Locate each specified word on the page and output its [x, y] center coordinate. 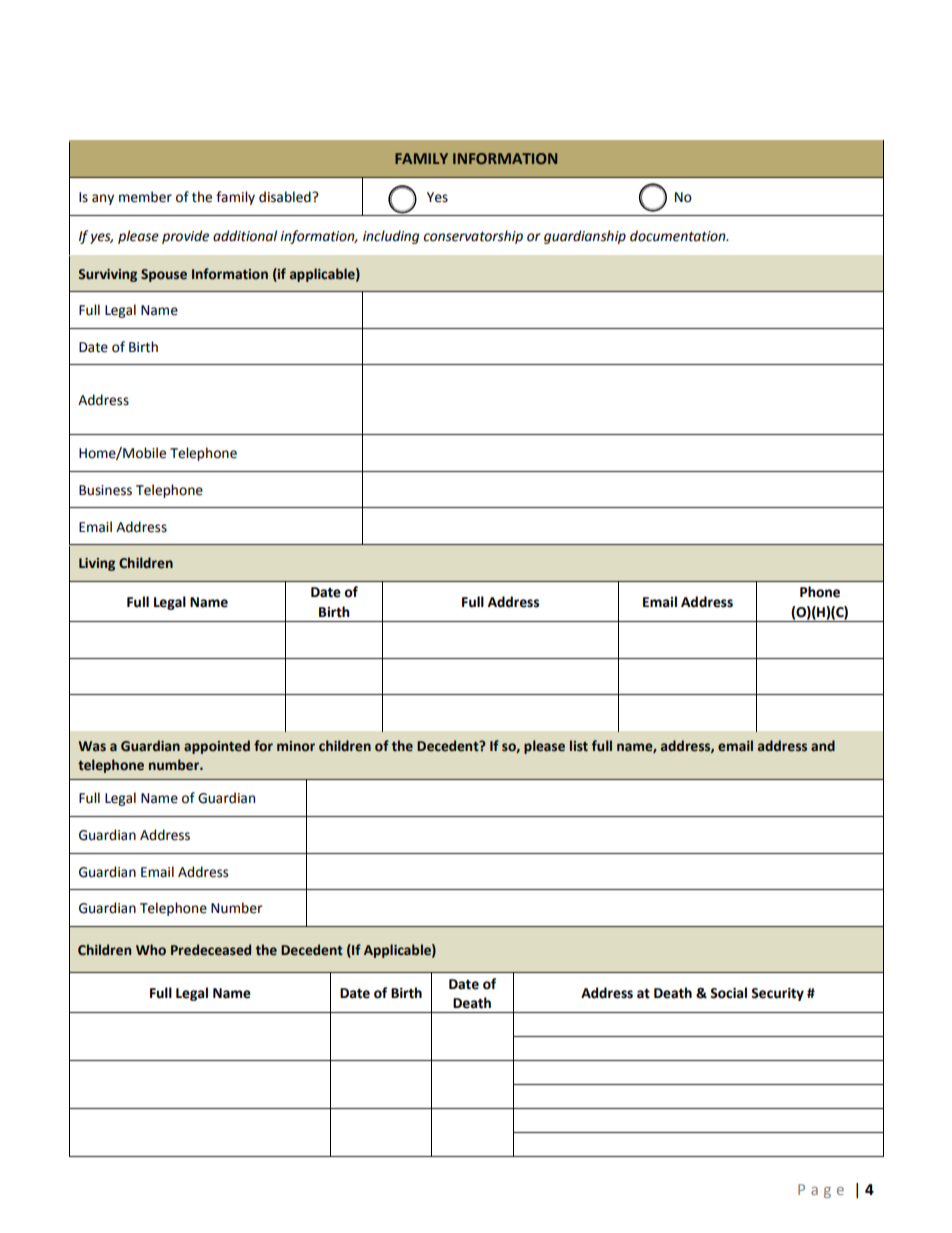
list [579, 746]
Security [777, 994]
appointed [217, 747]
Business [105, 490]
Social [728, 993]
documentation [679, 236]
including [391, 237]
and [823, 746]
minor [296, 746]
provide [185, 237]
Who [151, 950]
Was [92, 746]
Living [97, 564]
